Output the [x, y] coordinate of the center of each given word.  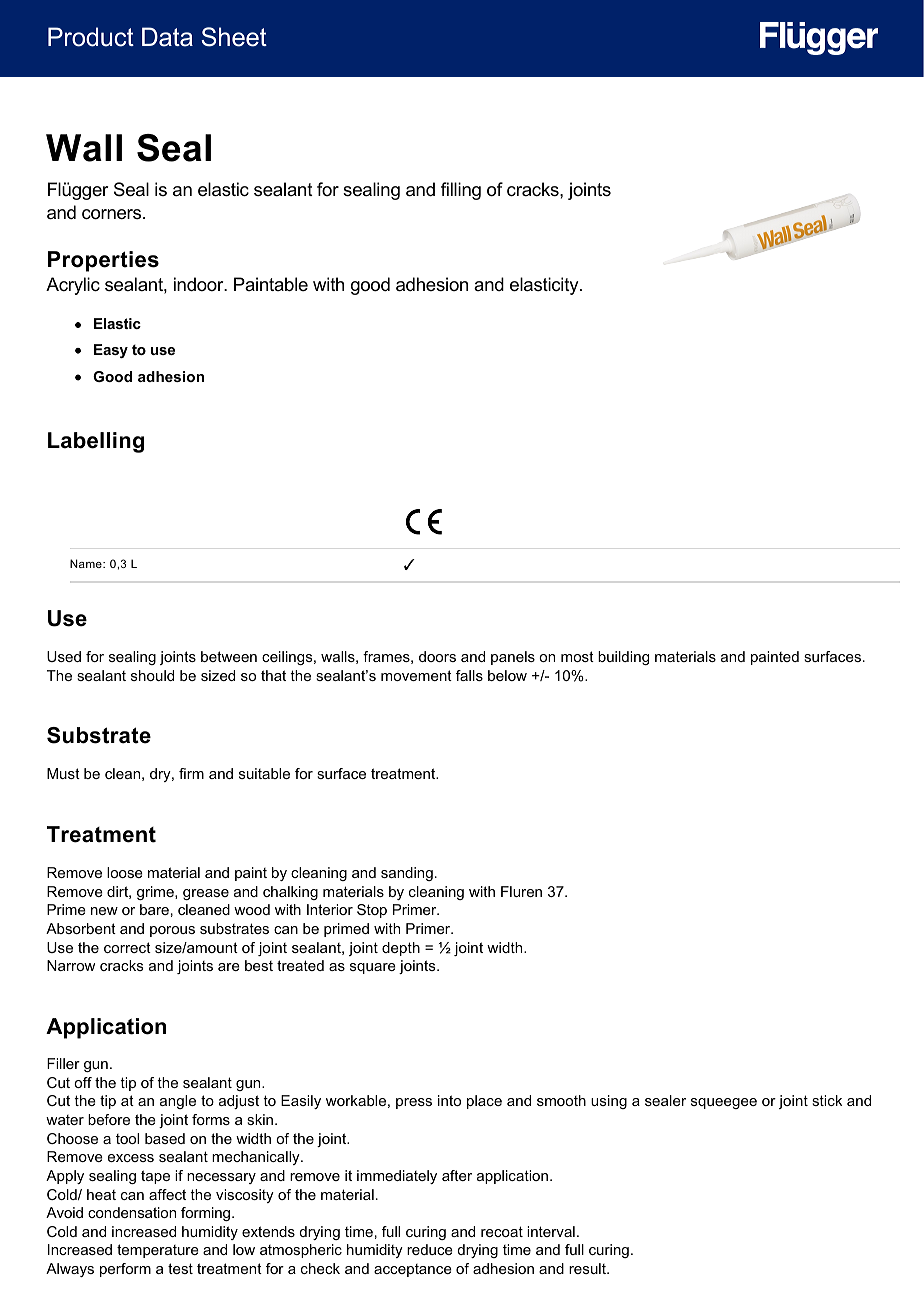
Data [167, 37]
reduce [430, 1249]
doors [437, 656]
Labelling [96, 442]
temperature [158, 1251]
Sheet [234, 37]
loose [125, 872]
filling [461, 191]
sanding [407, 874]
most [577, 656]
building [623, 658]
